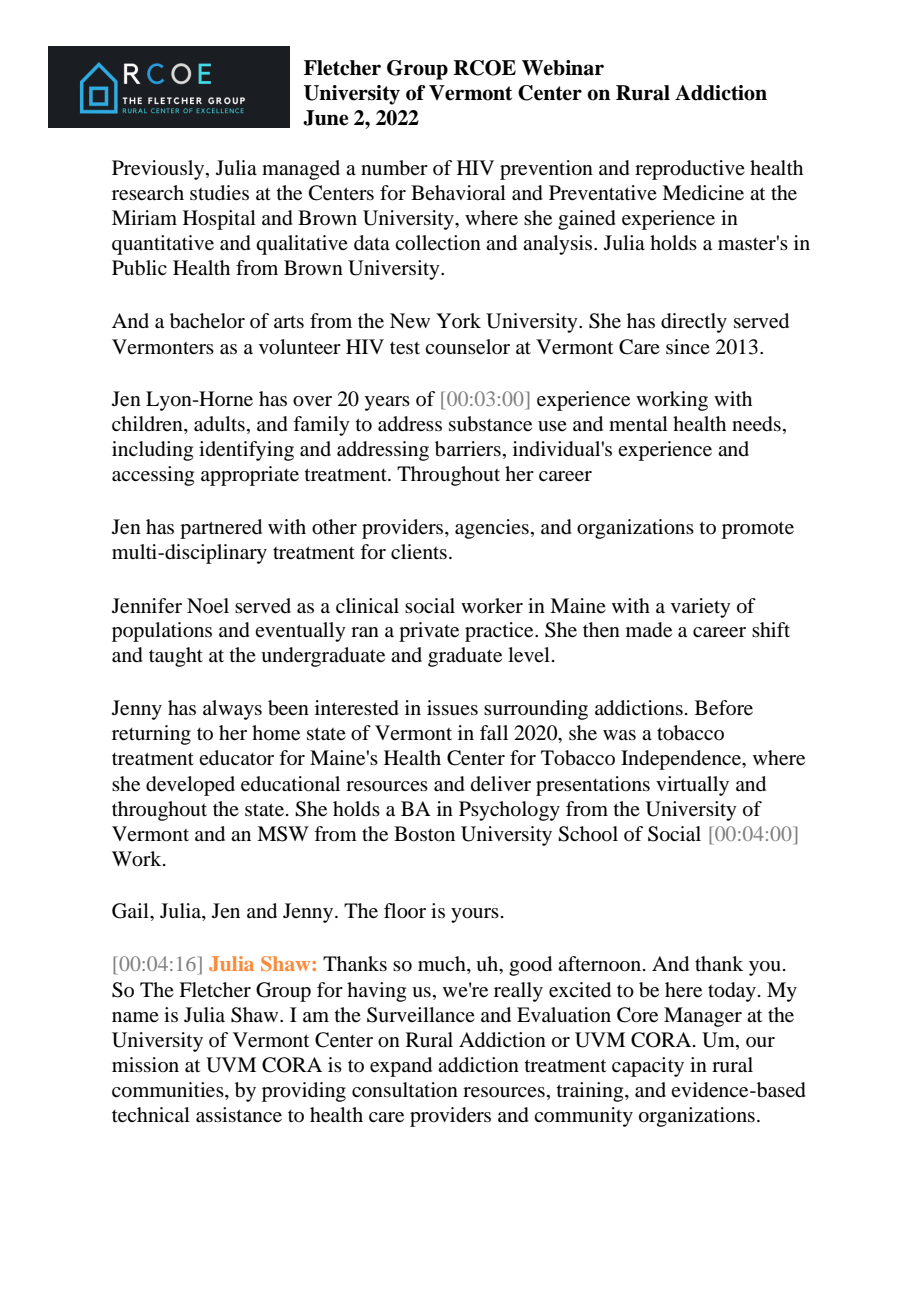  I want to click on barriers, so click(468, 449).
